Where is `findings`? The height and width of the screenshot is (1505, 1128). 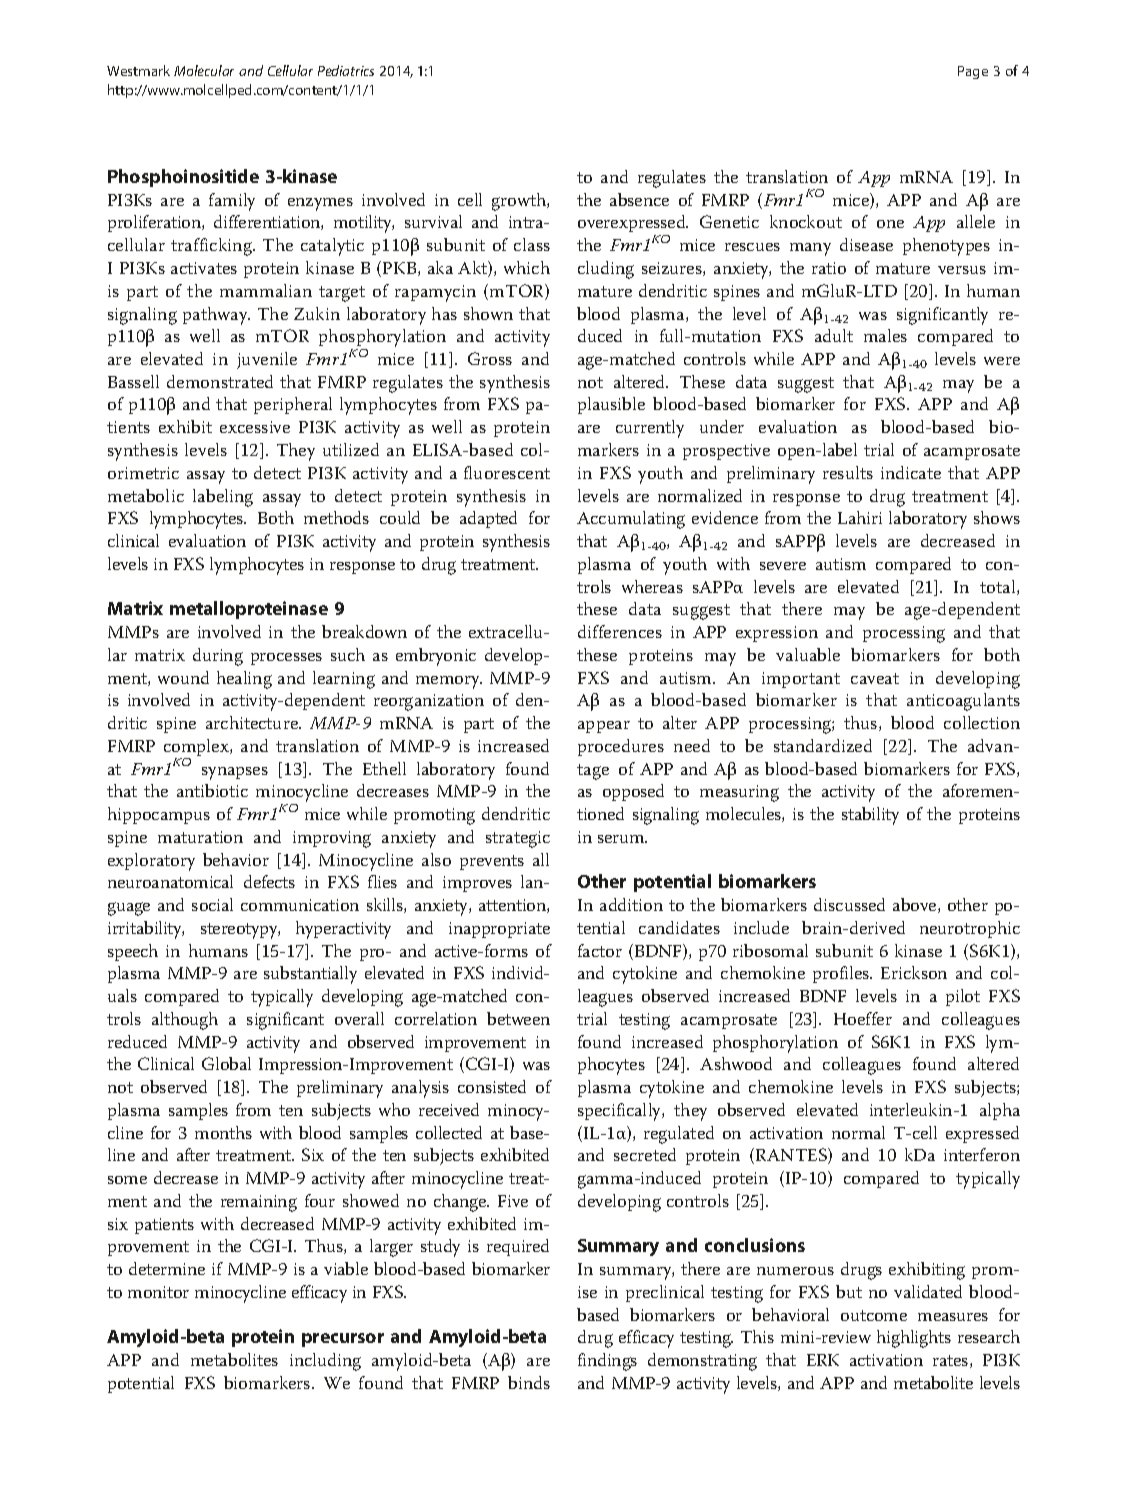
findings is located at coordinates (607, 1362).
